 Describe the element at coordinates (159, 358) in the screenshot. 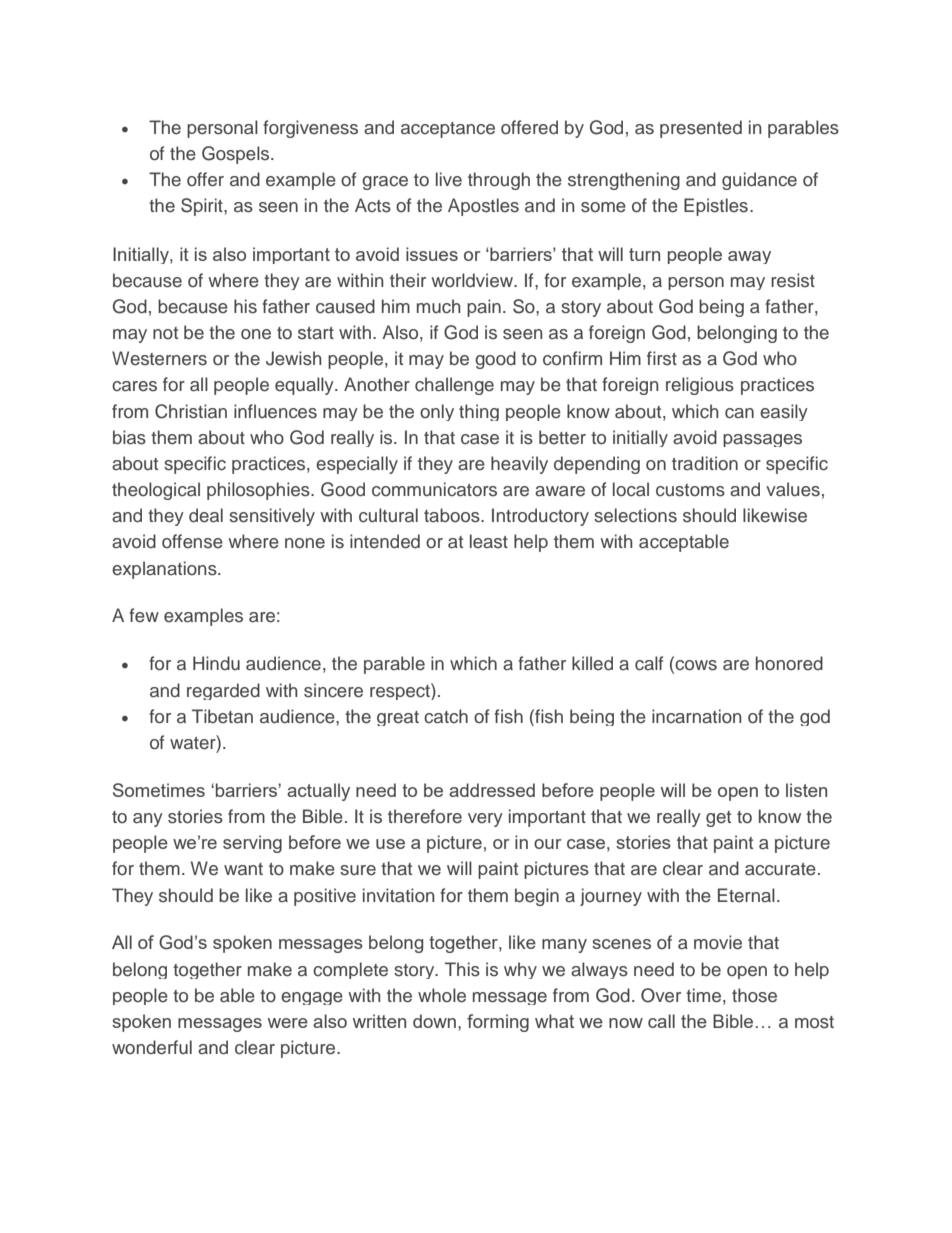

I see `Westerners` at that location.
